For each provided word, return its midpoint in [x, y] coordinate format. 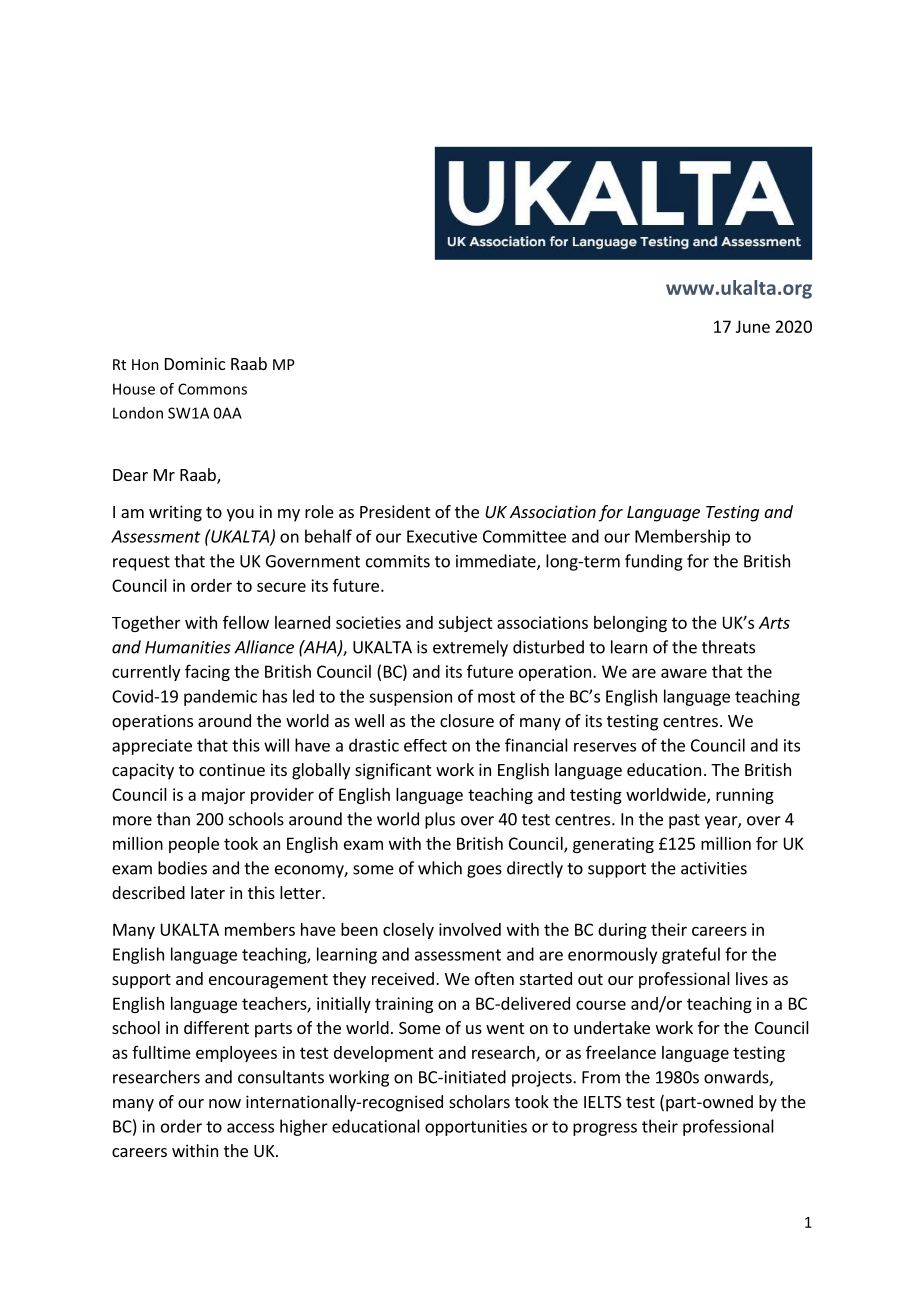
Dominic [195, 363]
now [225, 1103]
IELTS [603, 1102]
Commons [212, 389]
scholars [479, 1101]
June [753, 326]
